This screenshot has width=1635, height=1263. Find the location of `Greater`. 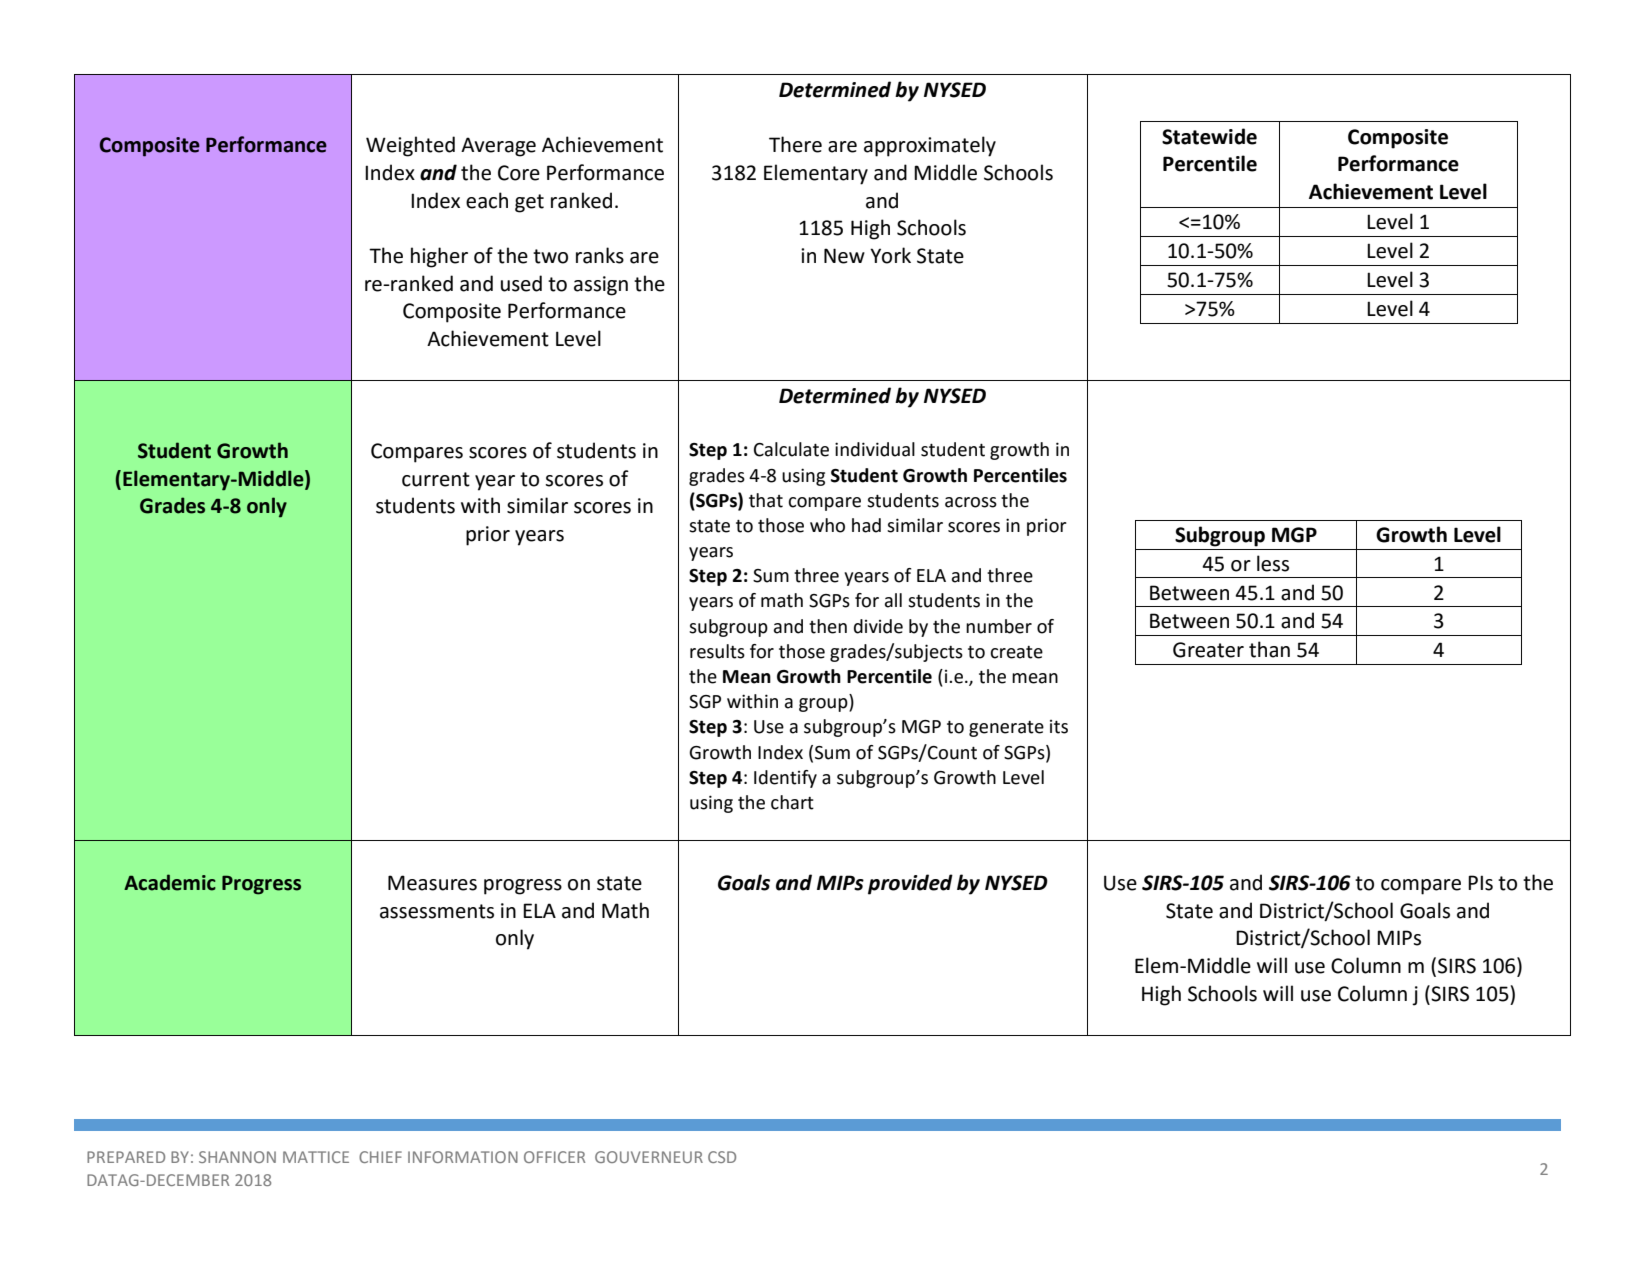

Greater is located at coordinates (1208, 650).
